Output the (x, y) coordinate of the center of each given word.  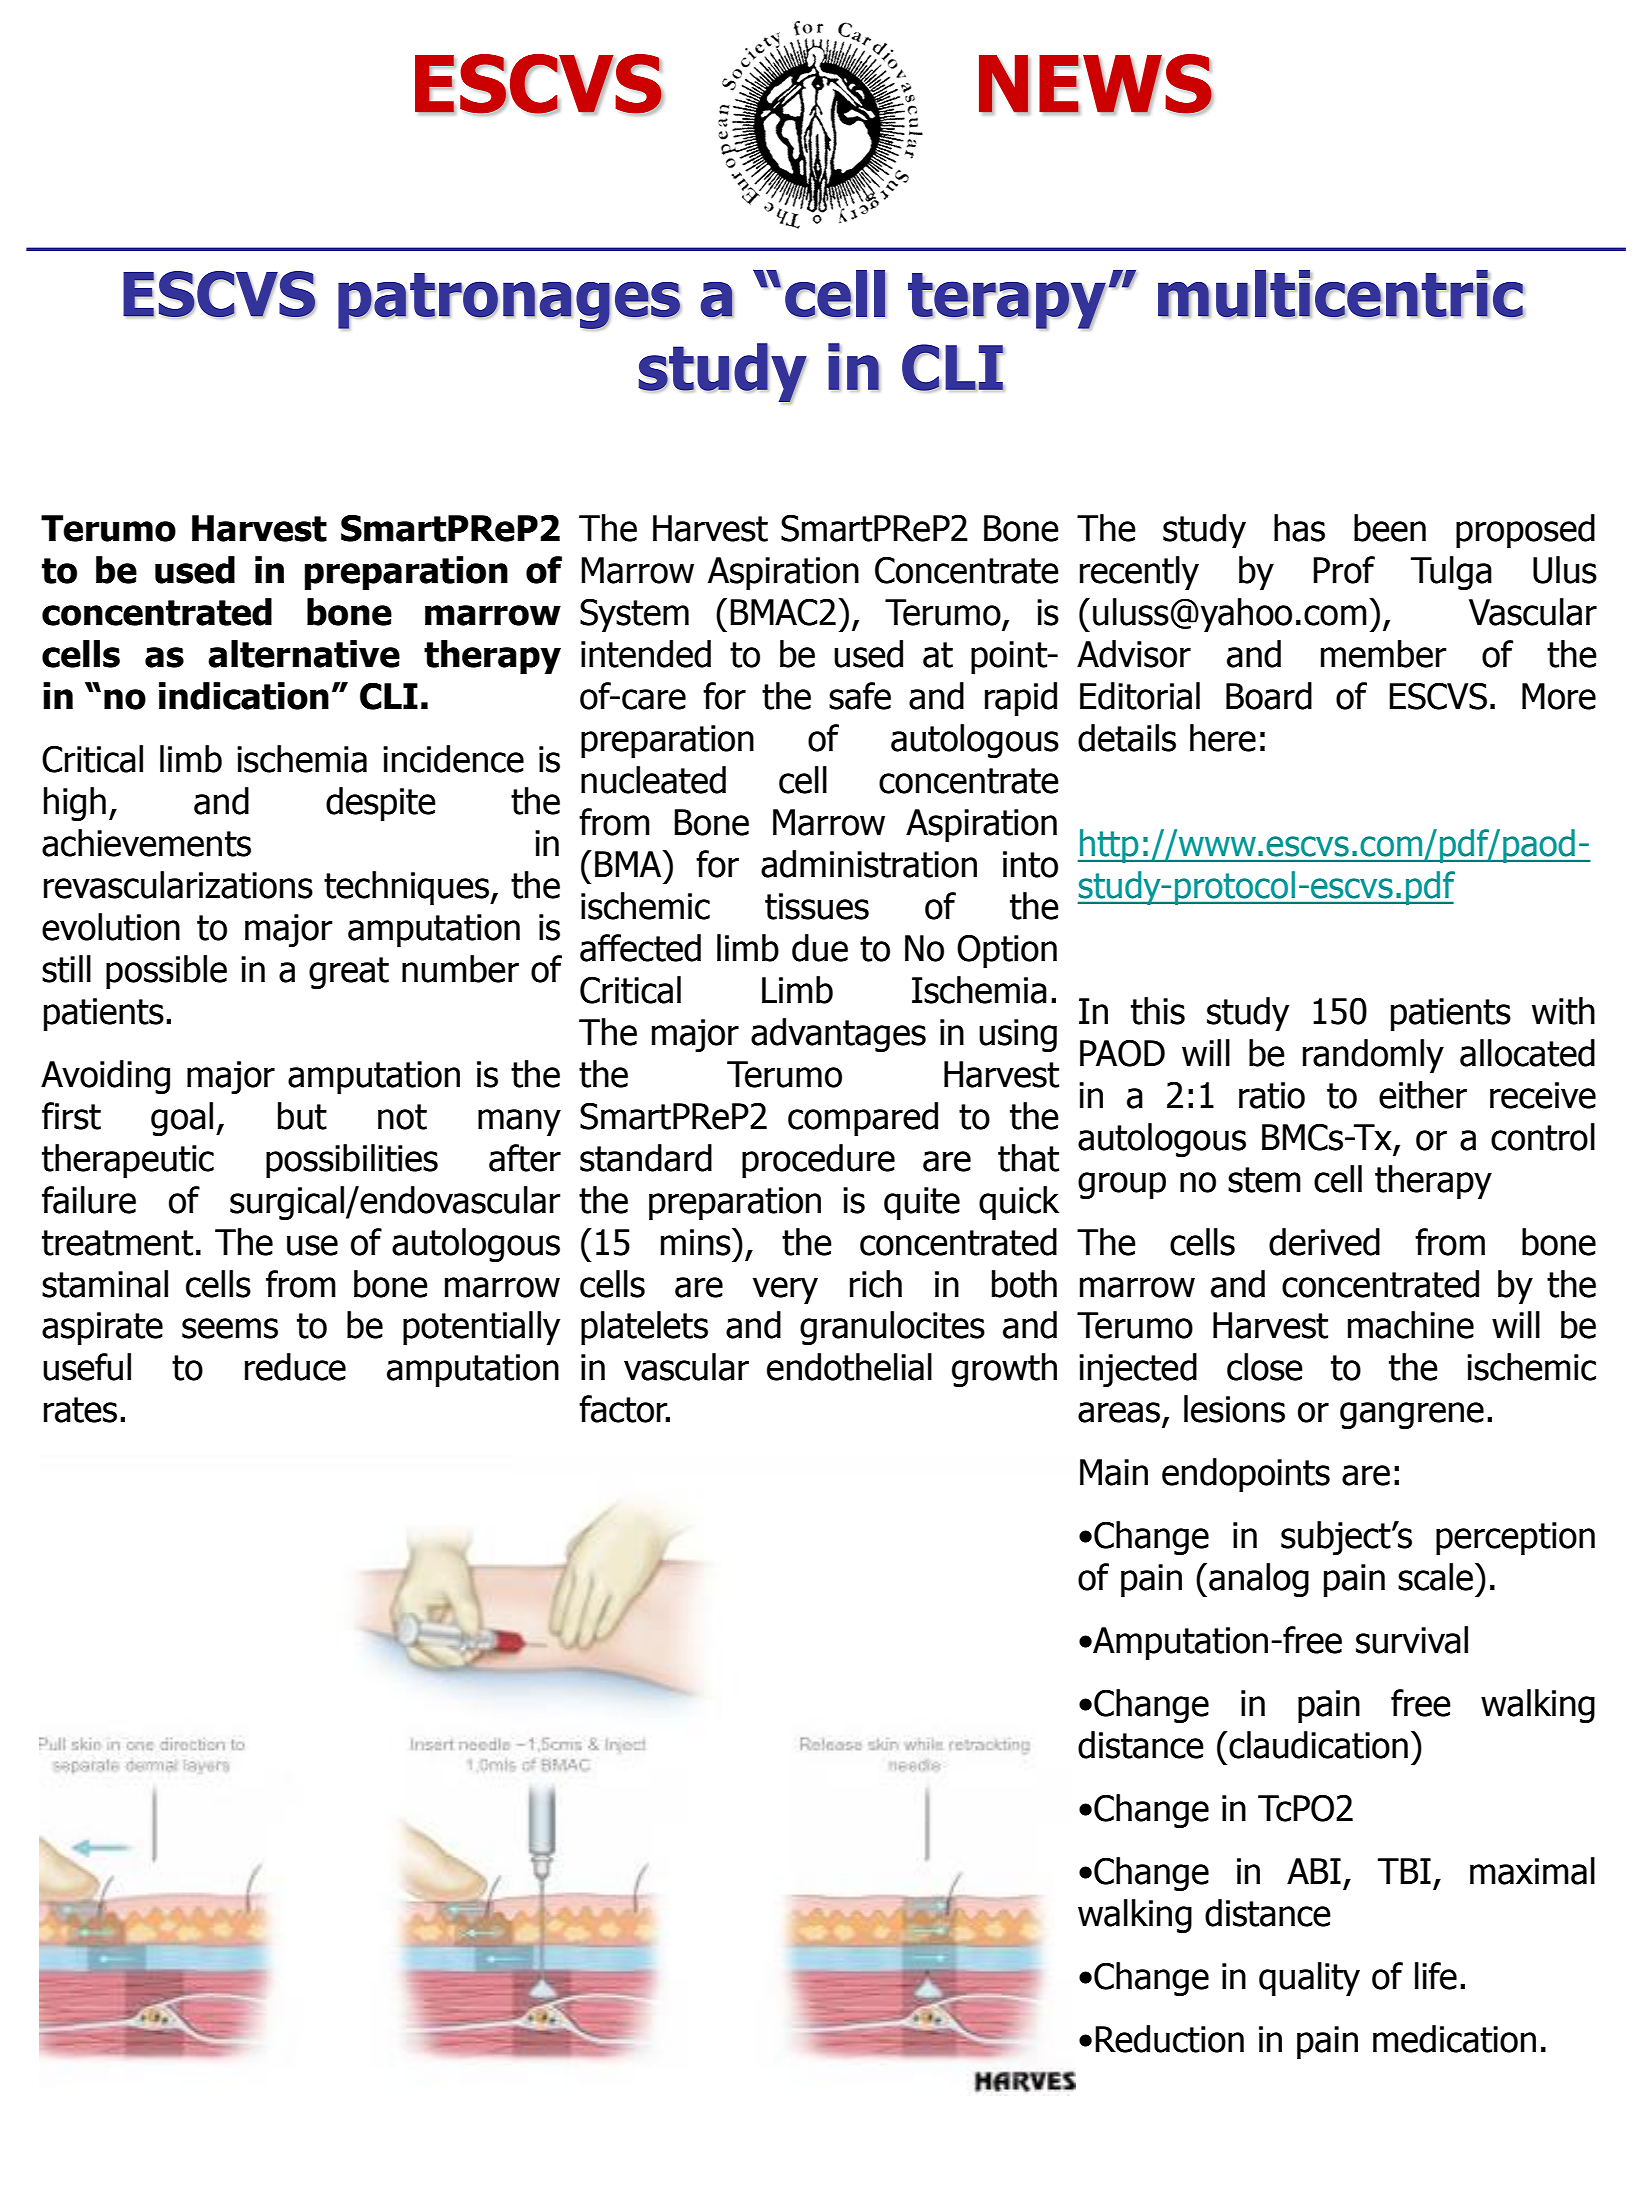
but (302, 1116)
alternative (304, 654)
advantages (838, 1035)
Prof (1344, 570)
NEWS (1096, 85)
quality (1309, 1979)
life (1436, 1976)
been (1390, 528)
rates (80, 1410)
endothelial (849, 1367)
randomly (1373, 1056)
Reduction (1169, 2039)
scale (1437, 1577)
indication (244, 696)
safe (860, 696)
